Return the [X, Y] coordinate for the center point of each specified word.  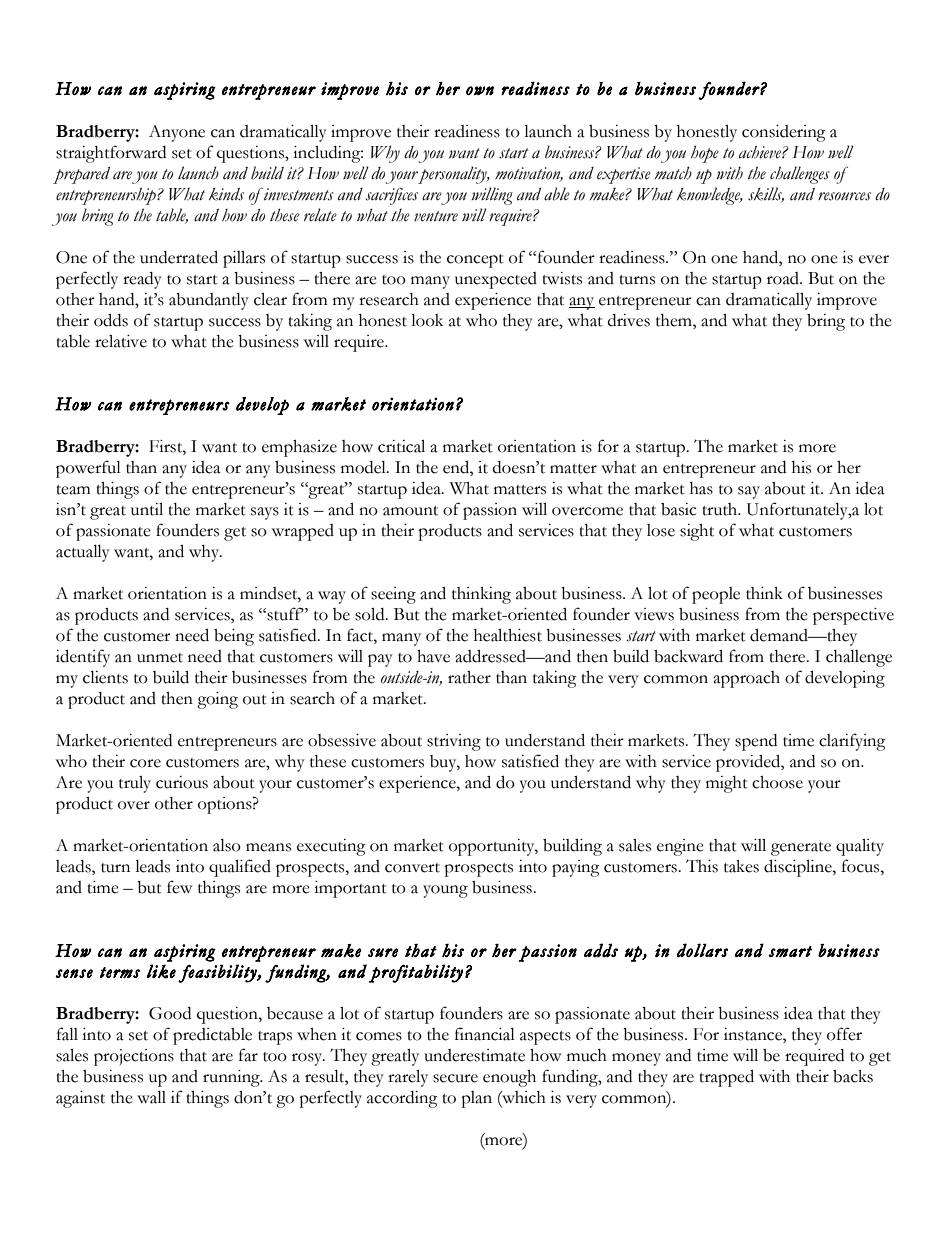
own [480, 90]
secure [455, 1078]
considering [784, 133]
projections [134, 1057]
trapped [726, 1078]
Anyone [177, 133]
